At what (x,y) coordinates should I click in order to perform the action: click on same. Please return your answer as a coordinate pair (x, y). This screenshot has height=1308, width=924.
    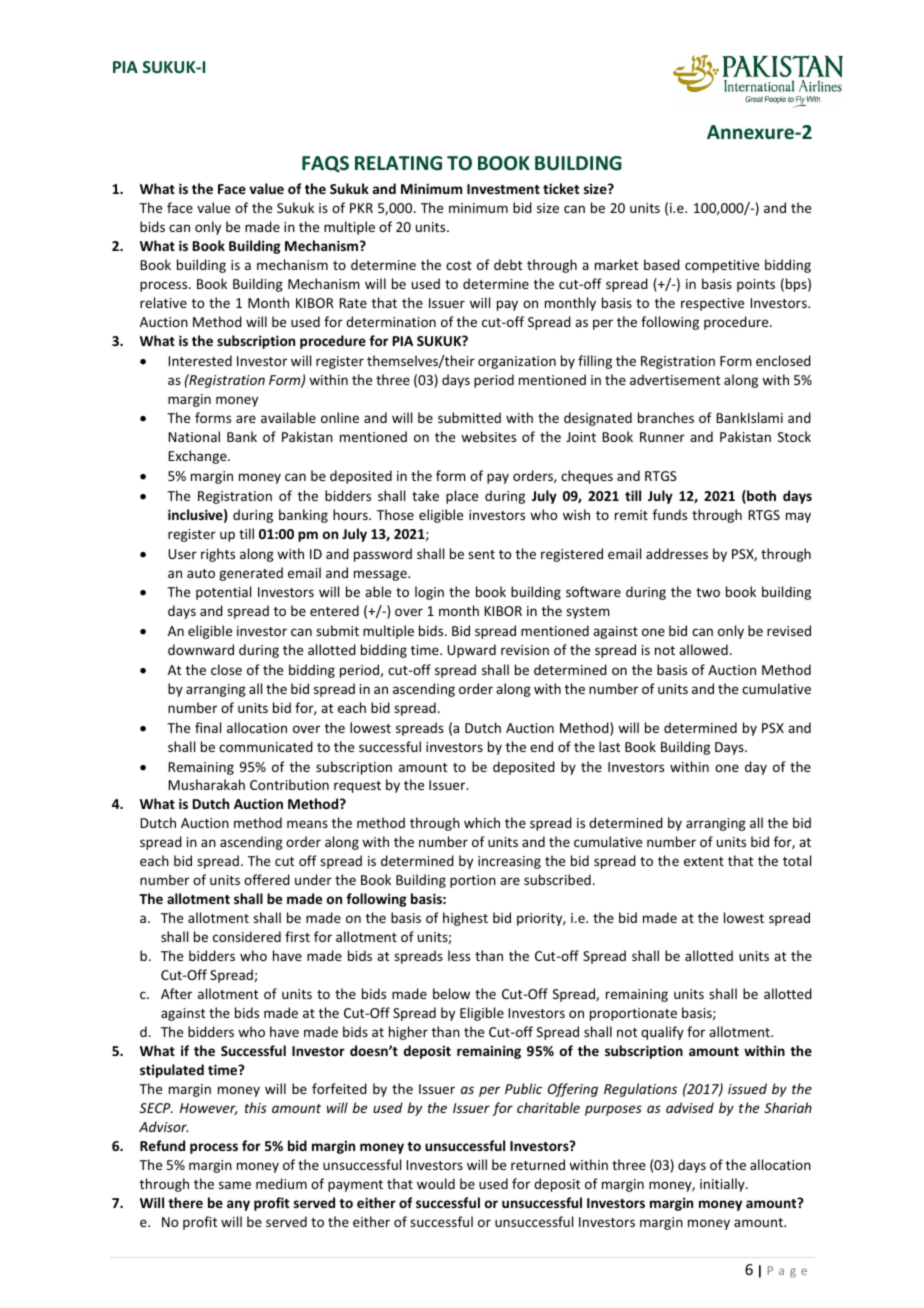
    Looking at the image, I should click on (235, 1185).
